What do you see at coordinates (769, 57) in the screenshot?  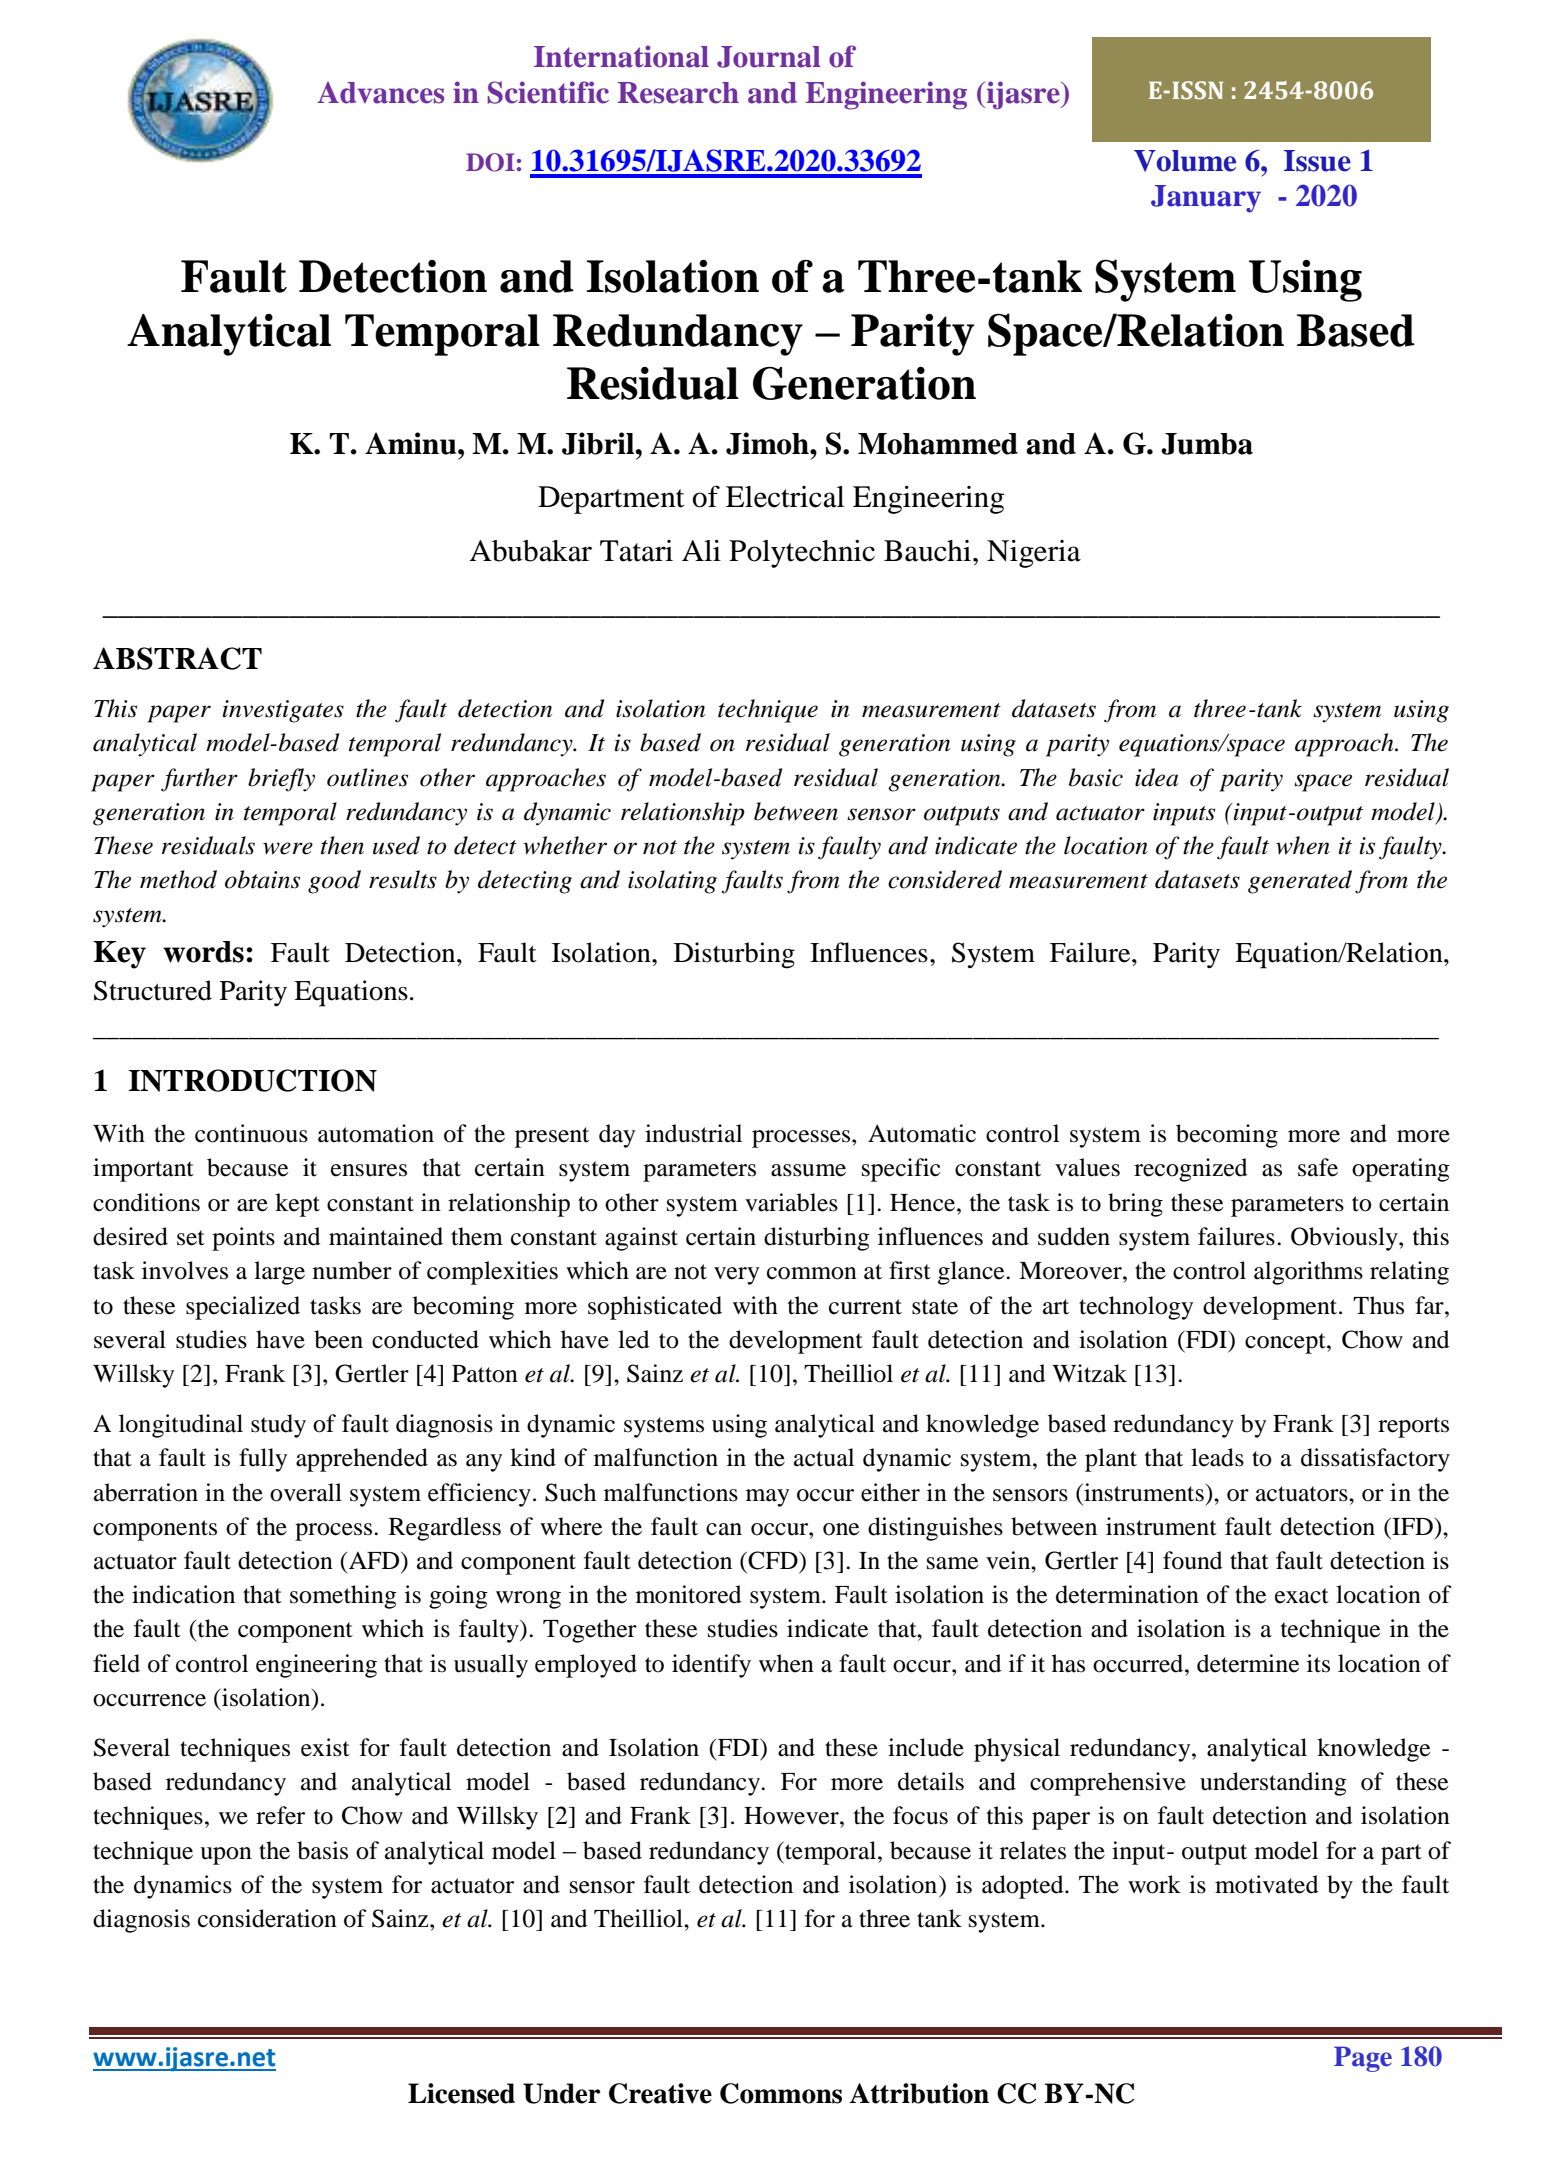 I see `Journal` at bounding box center [769, 57].
